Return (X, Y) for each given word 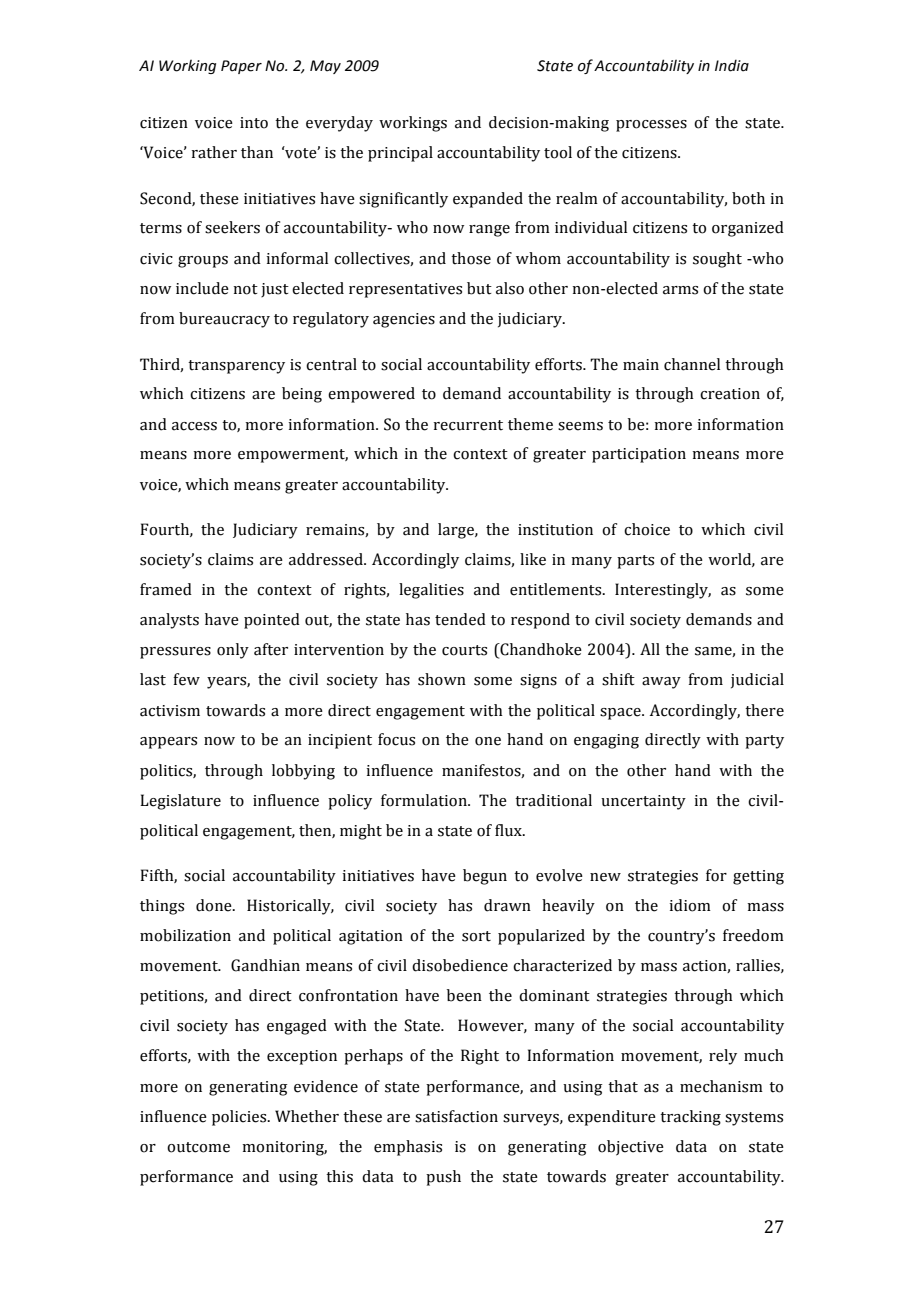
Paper (241, 67)
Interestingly (663, 591)
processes (651, 126)
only (233, 651)
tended (460, 619)
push (443, 1178)
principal (400, 154)
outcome (198, 1147)
